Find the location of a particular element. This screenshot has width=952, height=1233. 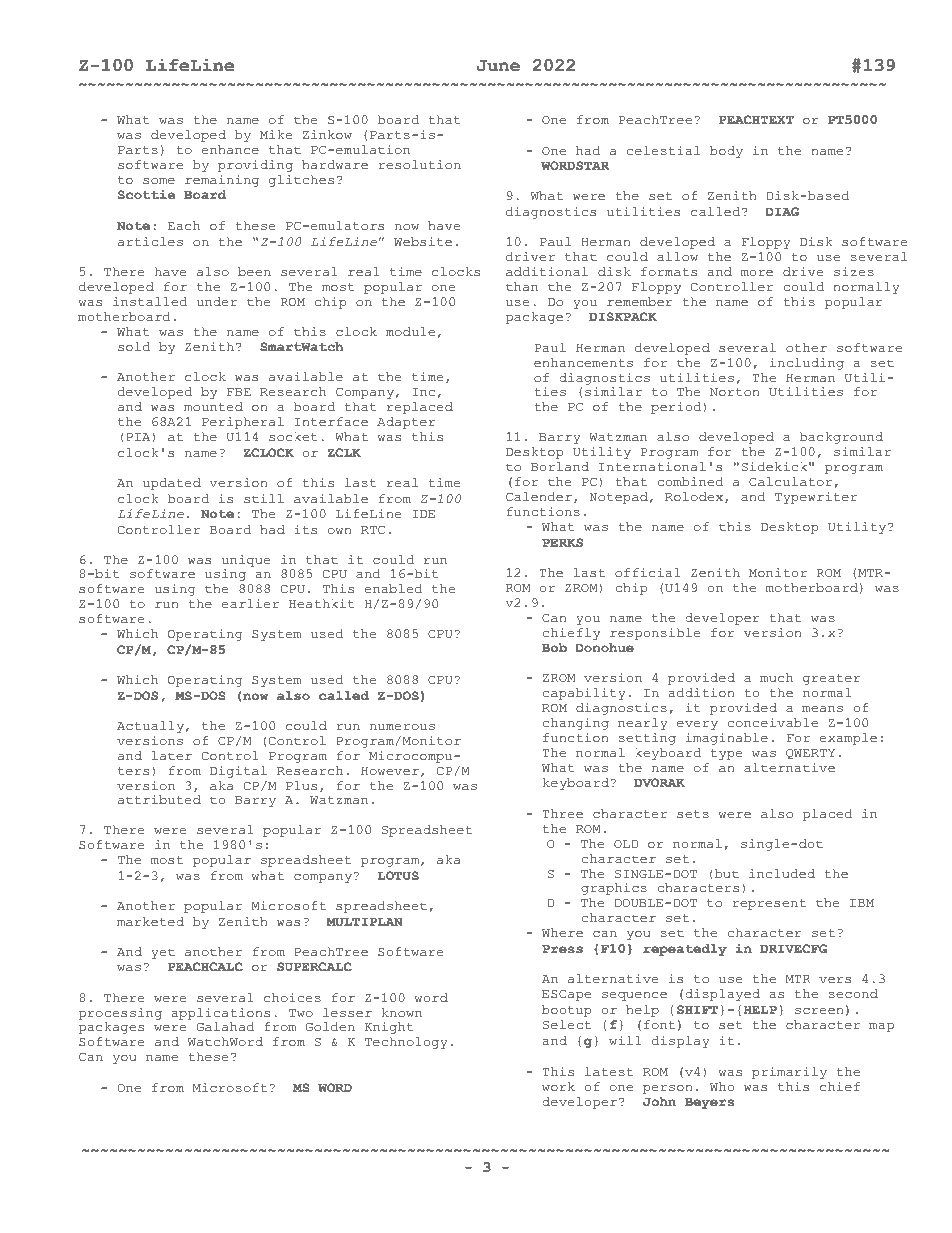

unique is located at coordinates (246, 561).
